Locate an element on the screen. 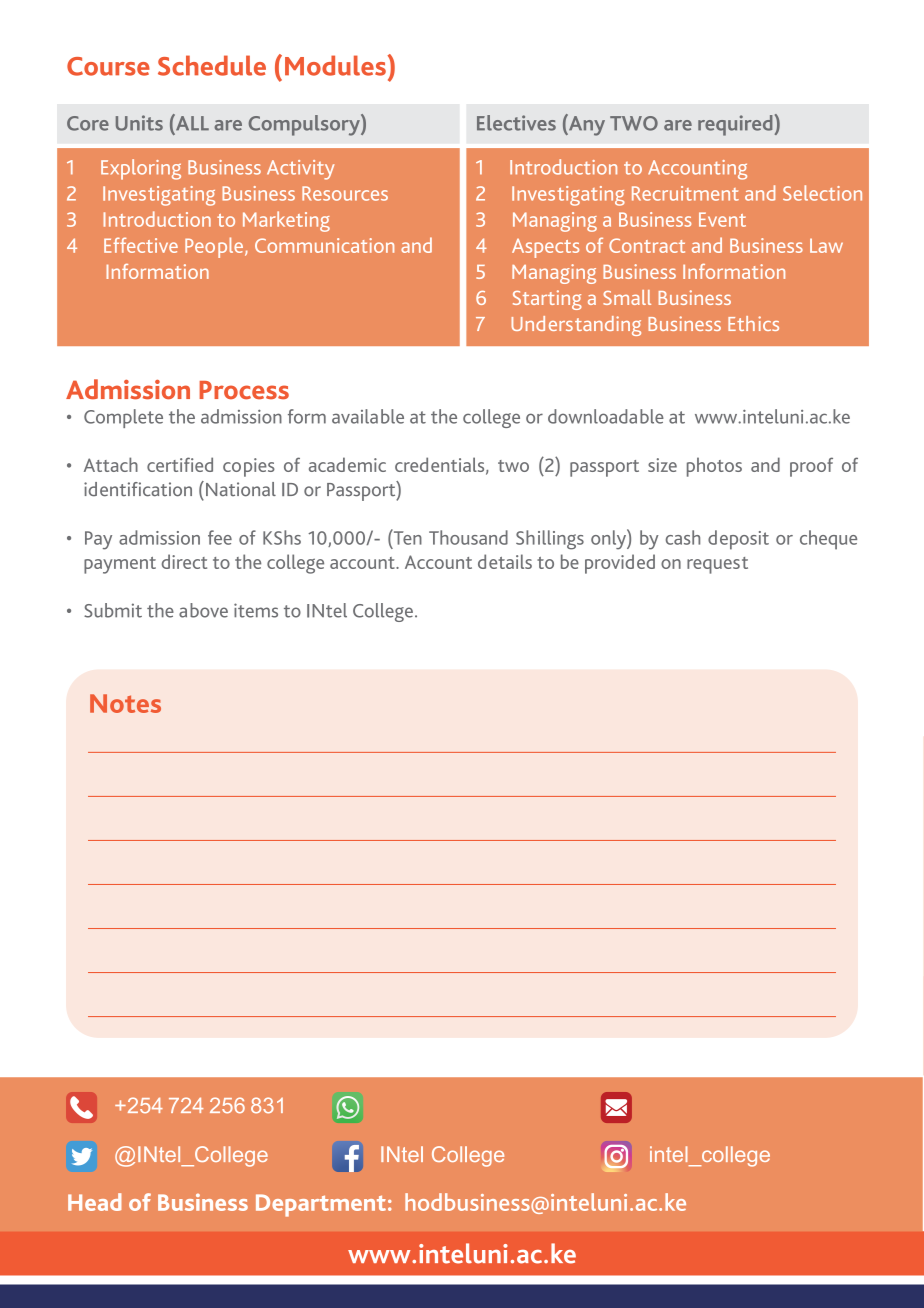 This screenshot has width=924, height=1308. Head is located at coordinates (94, 1202).
